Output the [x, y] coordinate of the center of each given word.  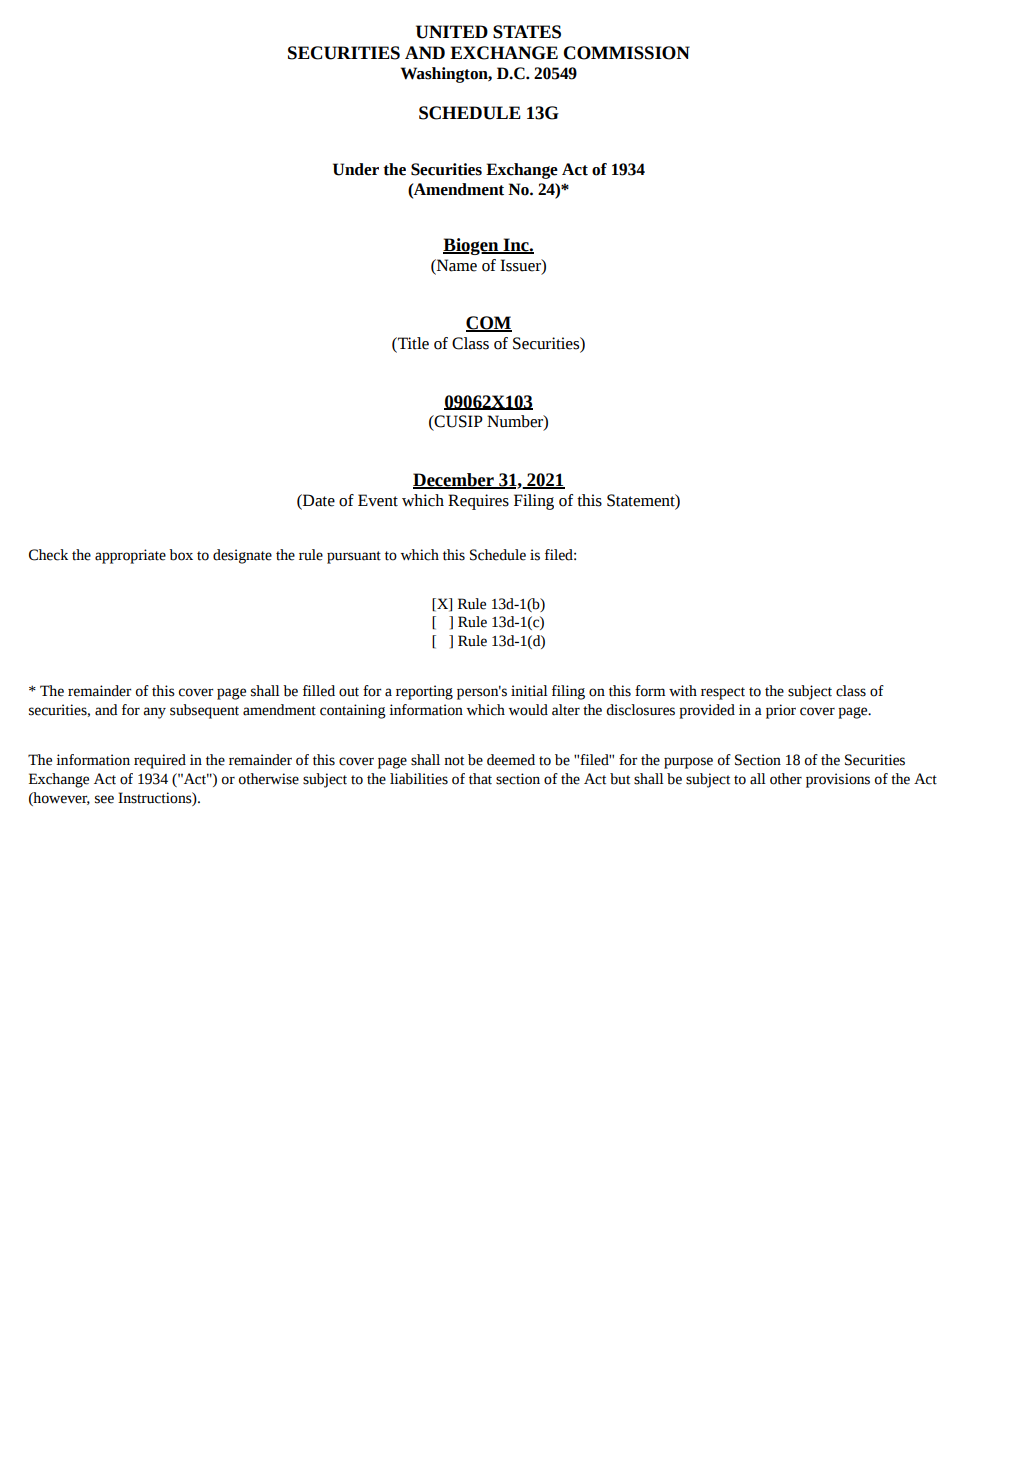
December [454, 481]
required [160, 761]
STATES [527, 32]
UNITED [452, 32]
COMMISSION [626, 53]
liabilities [419, 779]
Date [318, 500]
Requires [478, 502]
